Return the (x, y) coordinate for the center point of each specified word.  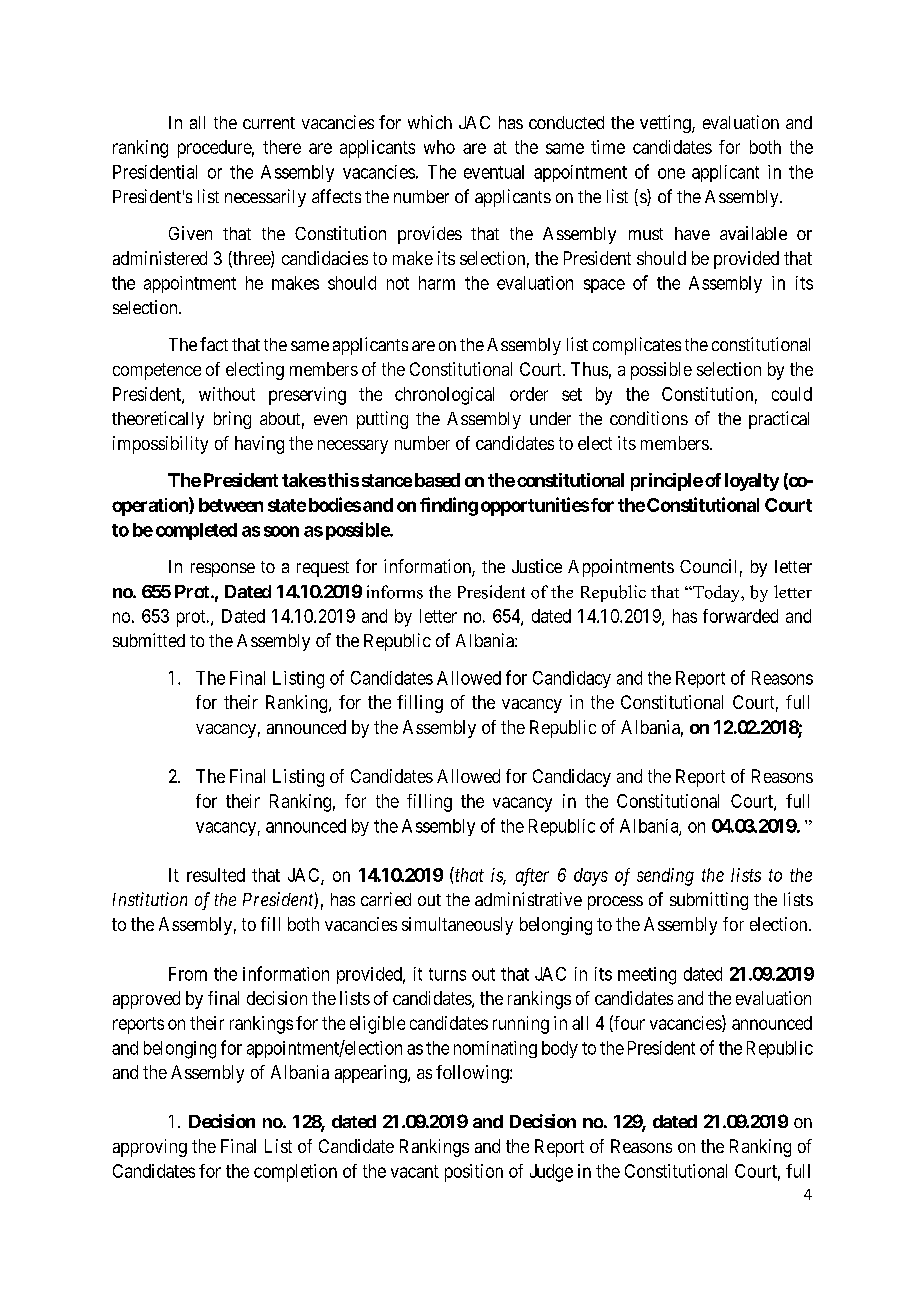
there (282, 147)
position (474, 1173)
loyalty (752, 482)
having (259, 445)
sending (665, 877)
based (437, 480)
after (532, 877)
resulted (216, 875)
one (671, 173)
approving (150, 1148)
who (439, 147)
